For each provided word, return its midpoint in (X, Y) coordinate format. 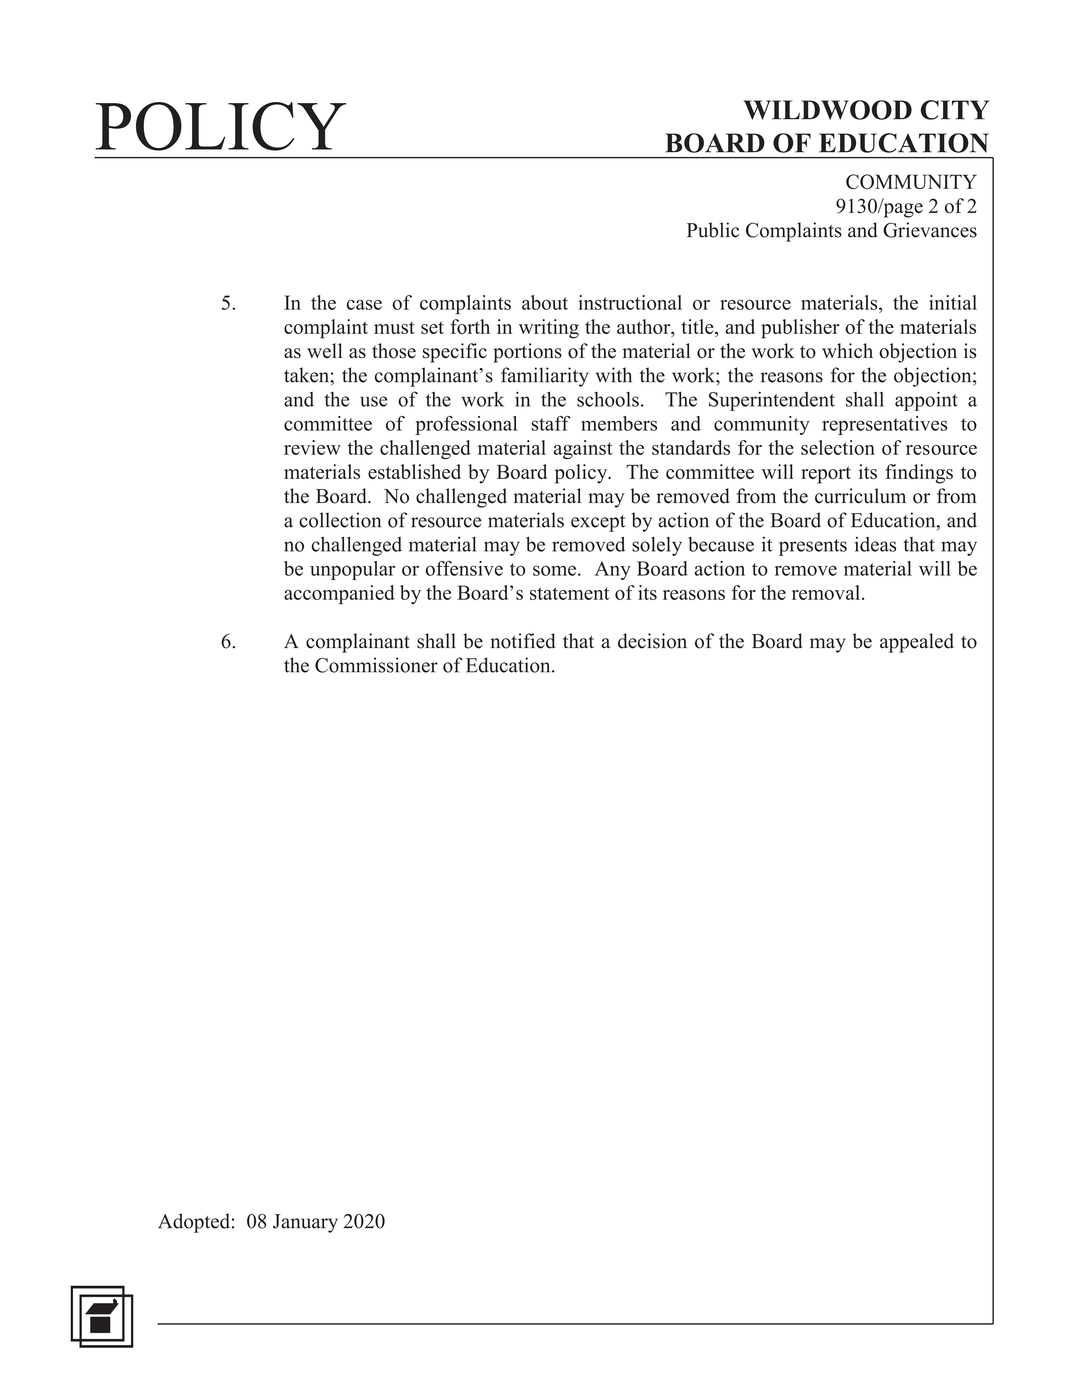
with (614, 375)
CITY (955, 110)
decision (652, 641)
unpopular (352, 570)
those (394, 351)
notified (522, 641)
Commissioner (376, 665)
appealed (917, 643)
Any (613, 570)
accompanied (339, 595)
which (847, 350)
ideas (875, 544)
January (305, 1223)
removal (826, 592)
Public (713, 230)
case (364, 305)
